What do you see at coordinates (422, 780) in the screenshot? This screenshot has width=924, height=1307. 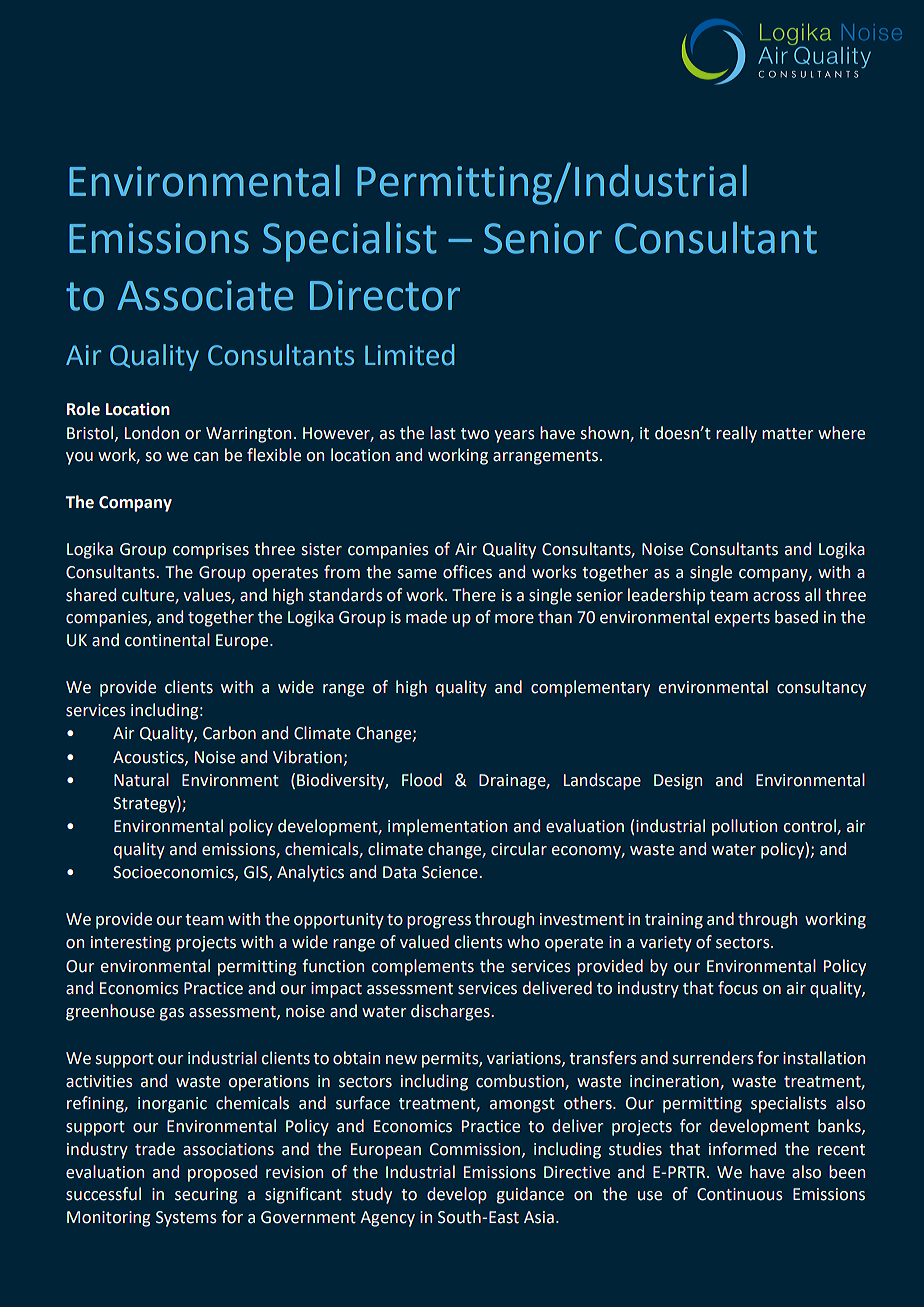 I see `Flood` at bounding box center [422, 780].
